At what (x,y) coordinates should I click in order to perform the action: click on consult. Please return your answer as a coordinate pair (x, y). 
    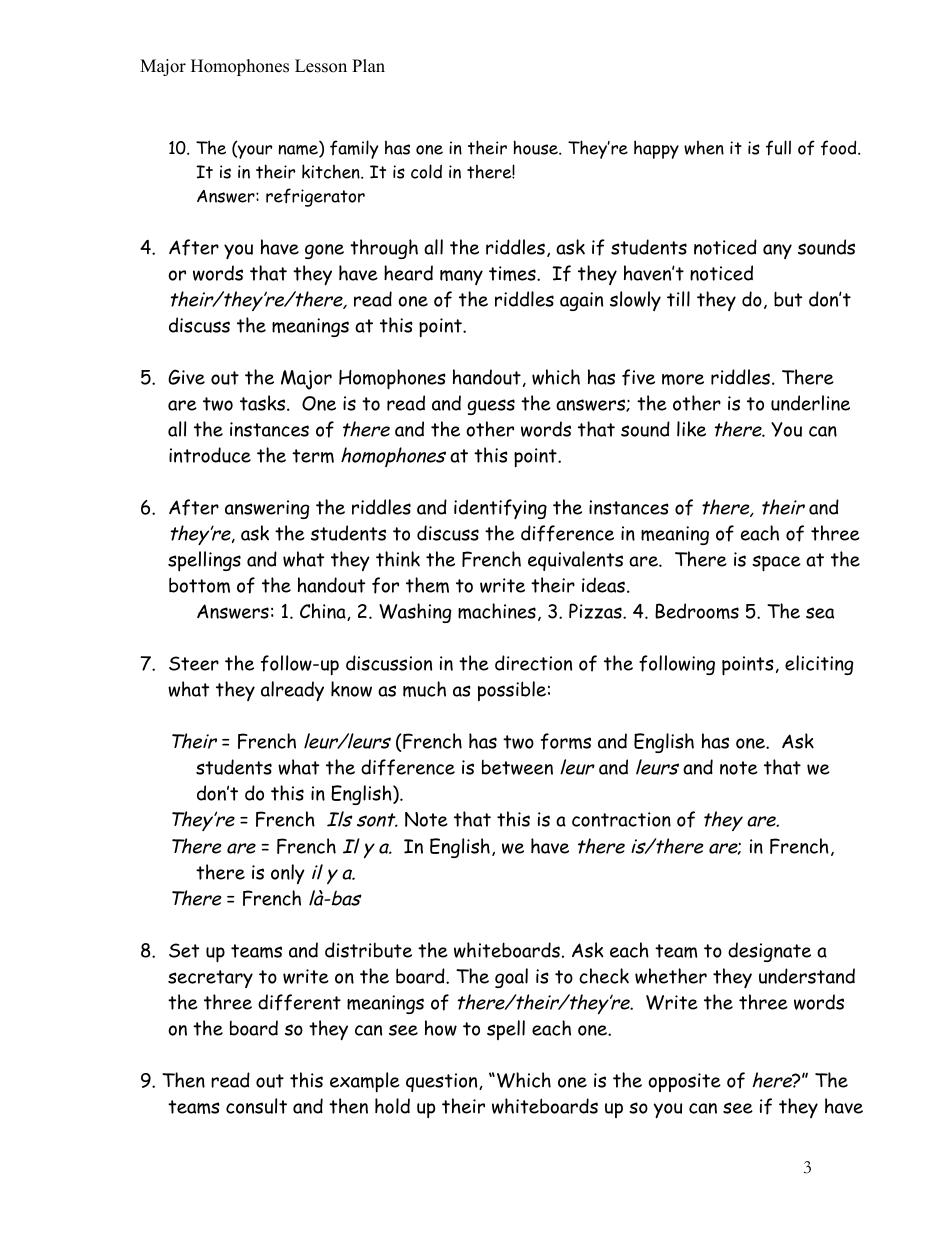
    Looking at the image, I should click on (256, 1106).
